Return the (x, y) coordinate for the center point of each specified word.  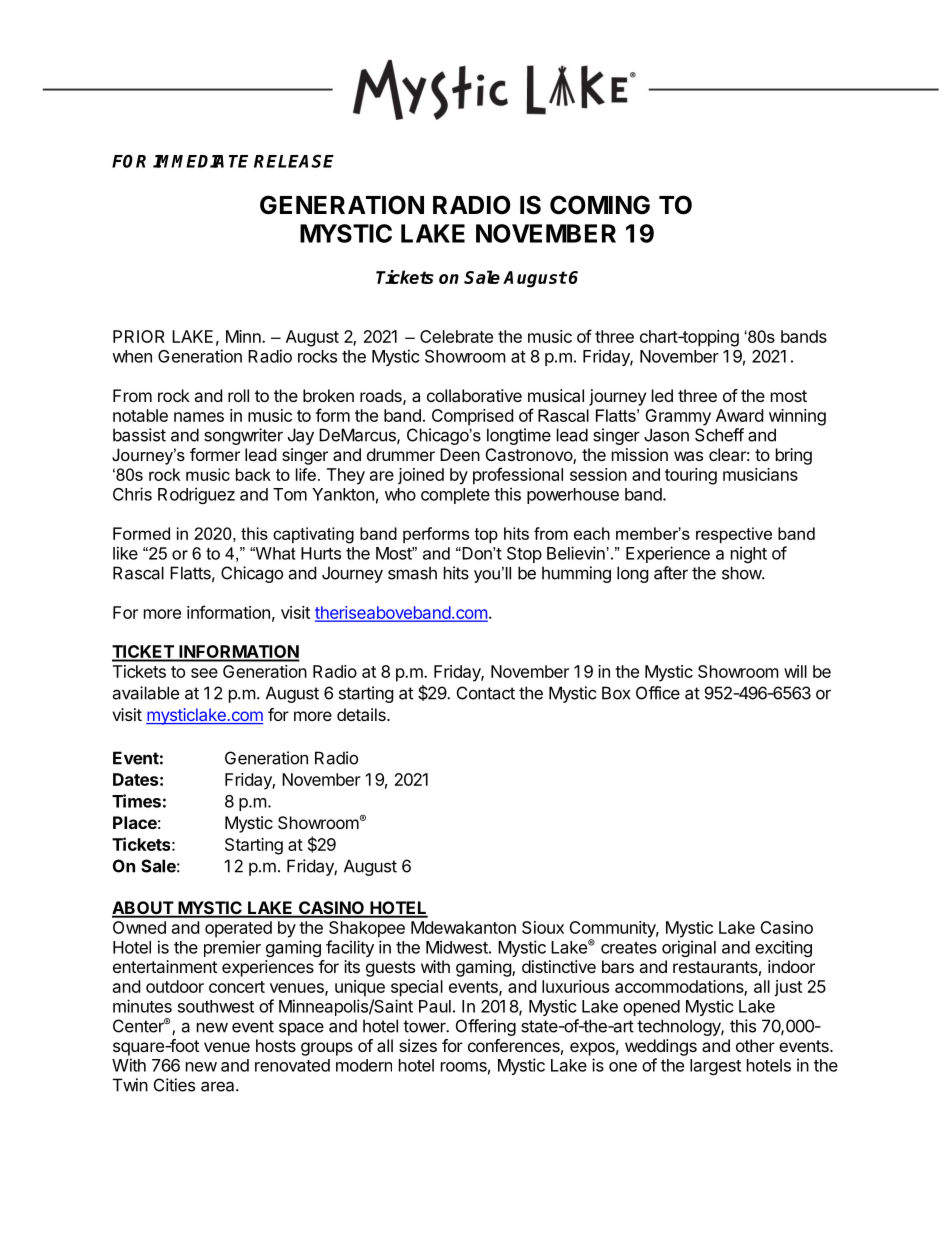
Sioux (543, 927)
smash (412, 573)
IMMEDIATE (200, 161)
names (199, 417)
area (219, 1086)
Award (739, 415)
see (204, 673)
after (671, 573)
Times (136, 801)
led (662, 395)
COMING (600, 205)
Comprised (472, 417)
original (689, 948)
